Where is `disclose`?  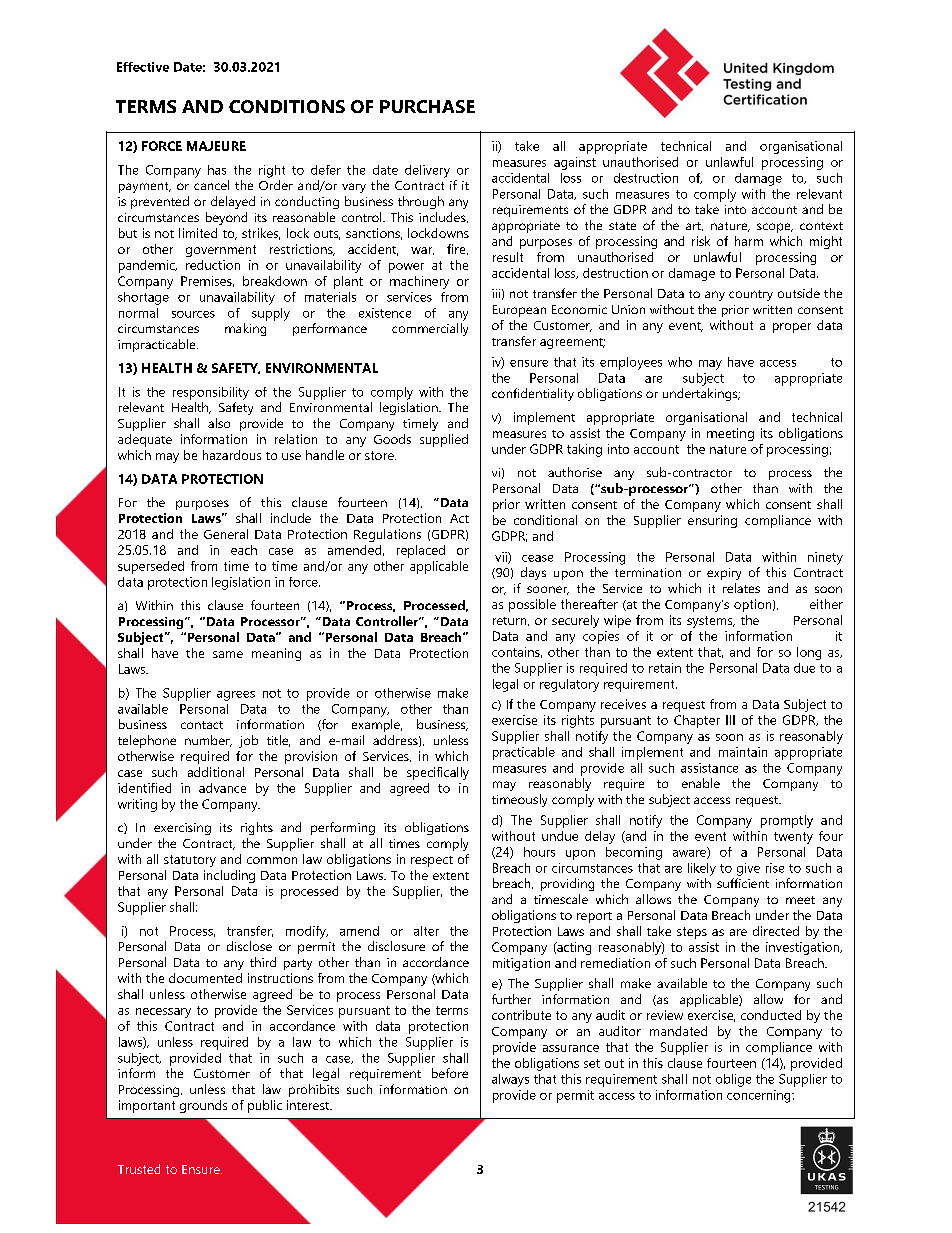
disclose is located at coordinates (249, 946).
